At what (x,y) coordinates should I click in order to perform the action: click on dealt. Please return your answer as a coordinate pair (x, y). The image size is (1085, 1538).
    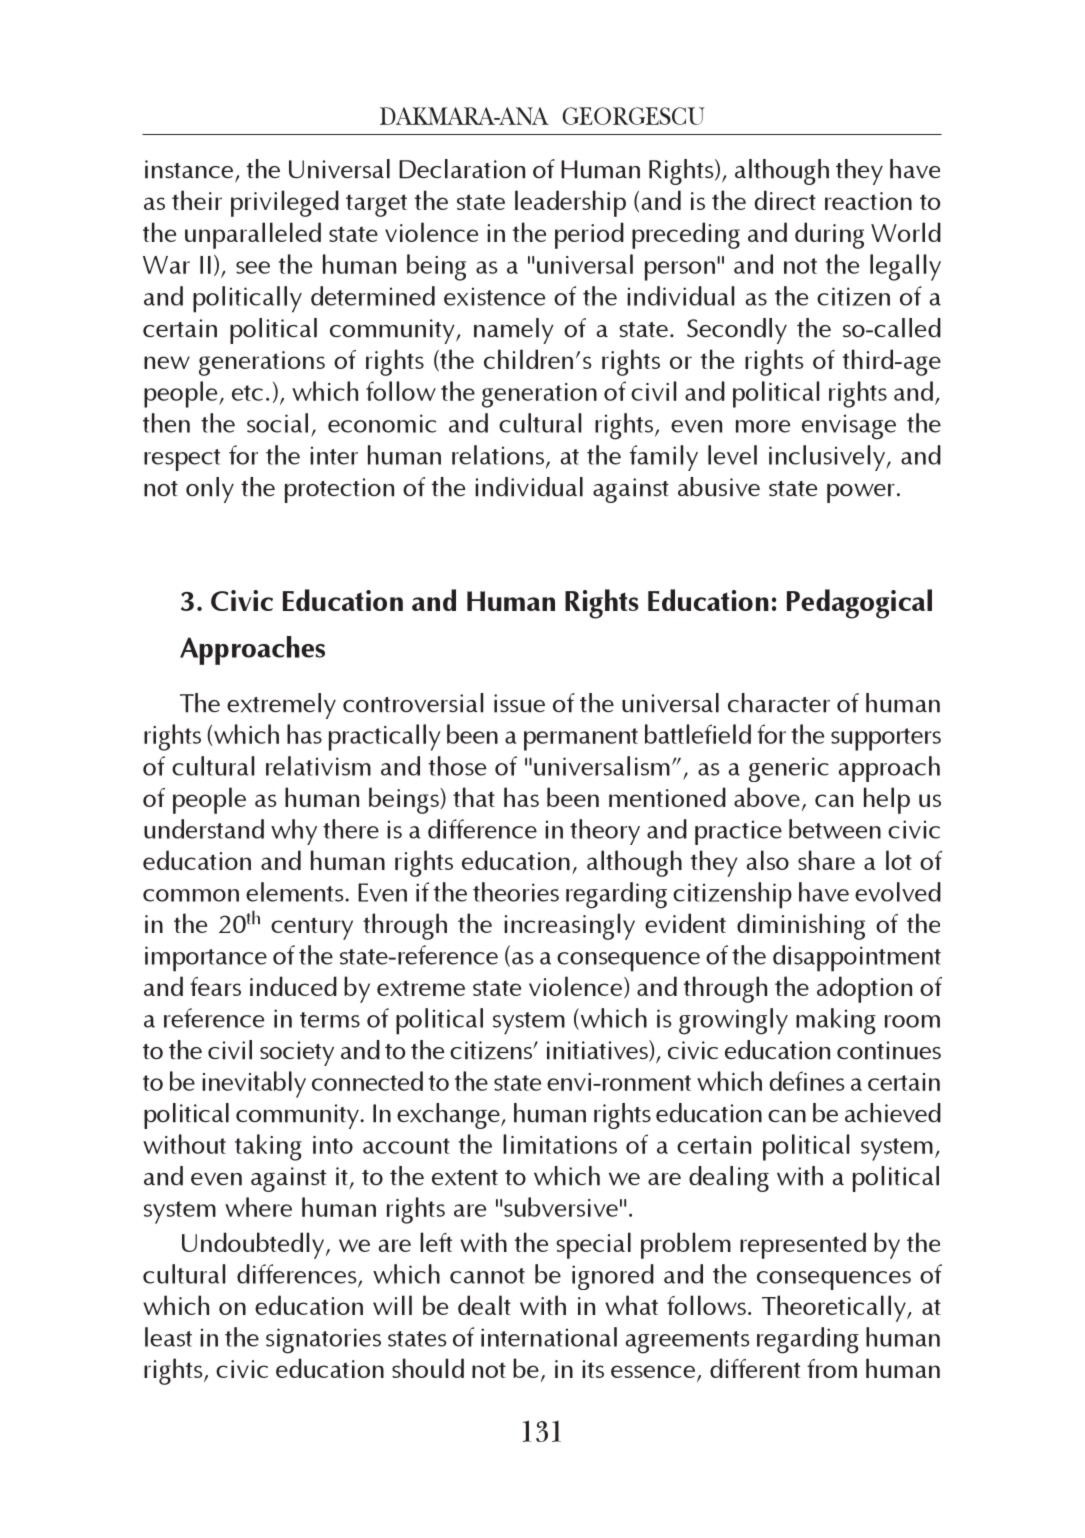
    Looking at the image, I should click on (484, 1305).
